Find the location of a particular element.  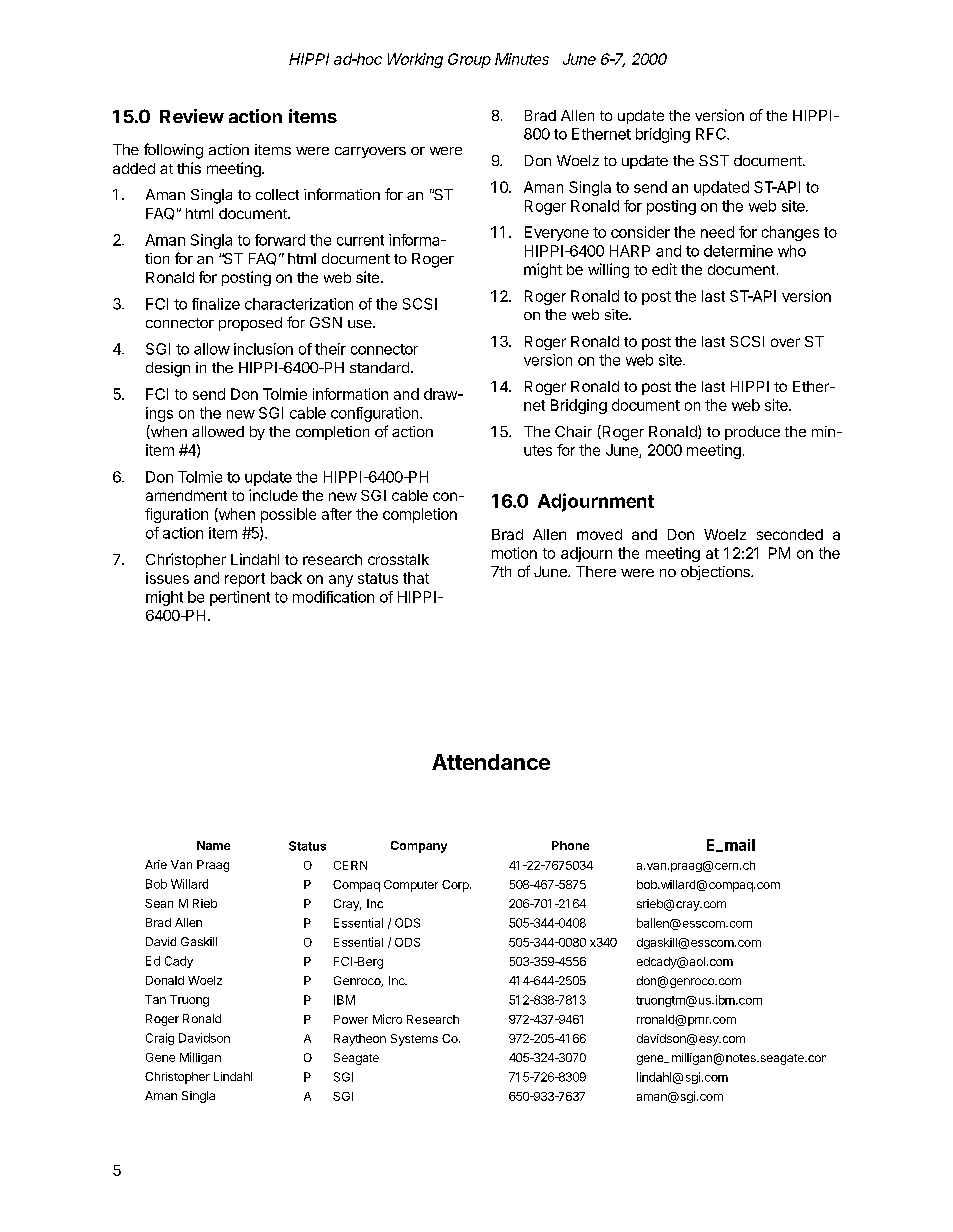

Phone is located at coordinates (570, 845).
